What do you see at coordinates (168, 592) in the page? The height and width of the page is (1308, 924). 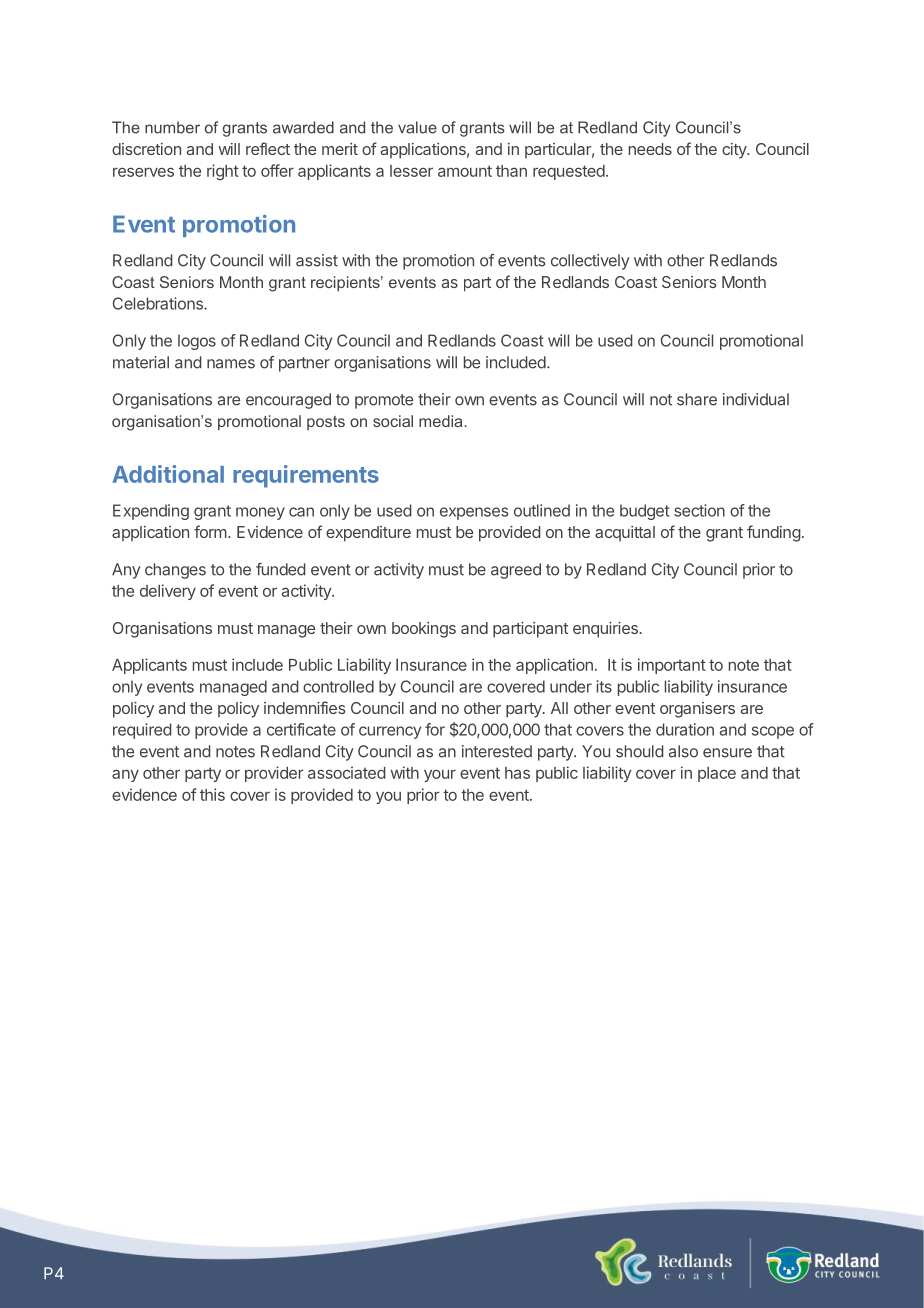 I see `delivery` at bounding box center [168, 592].
